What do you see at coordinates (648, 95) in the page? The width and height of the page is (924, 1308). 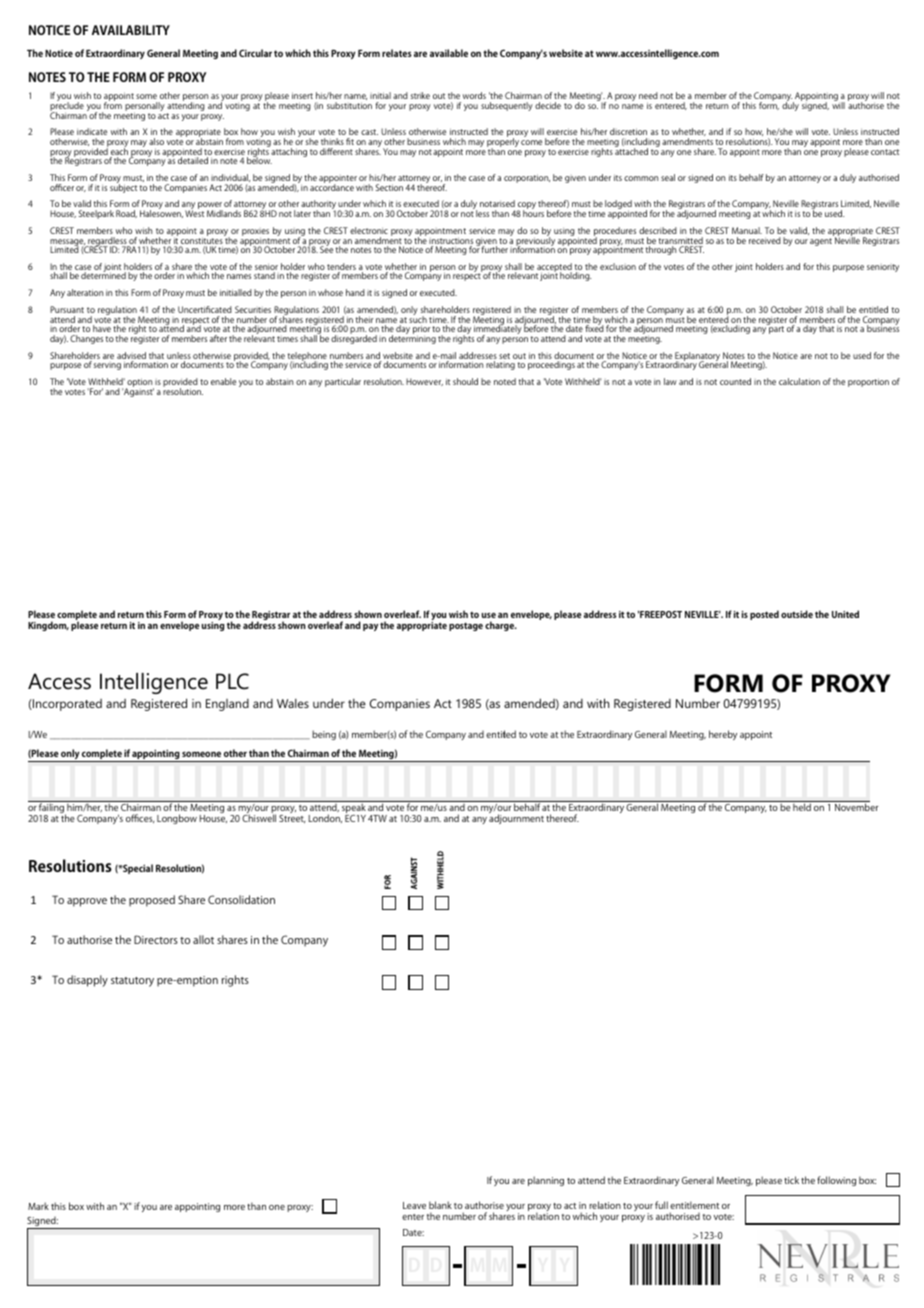 I see `need` at bounding box center [648, 95].
